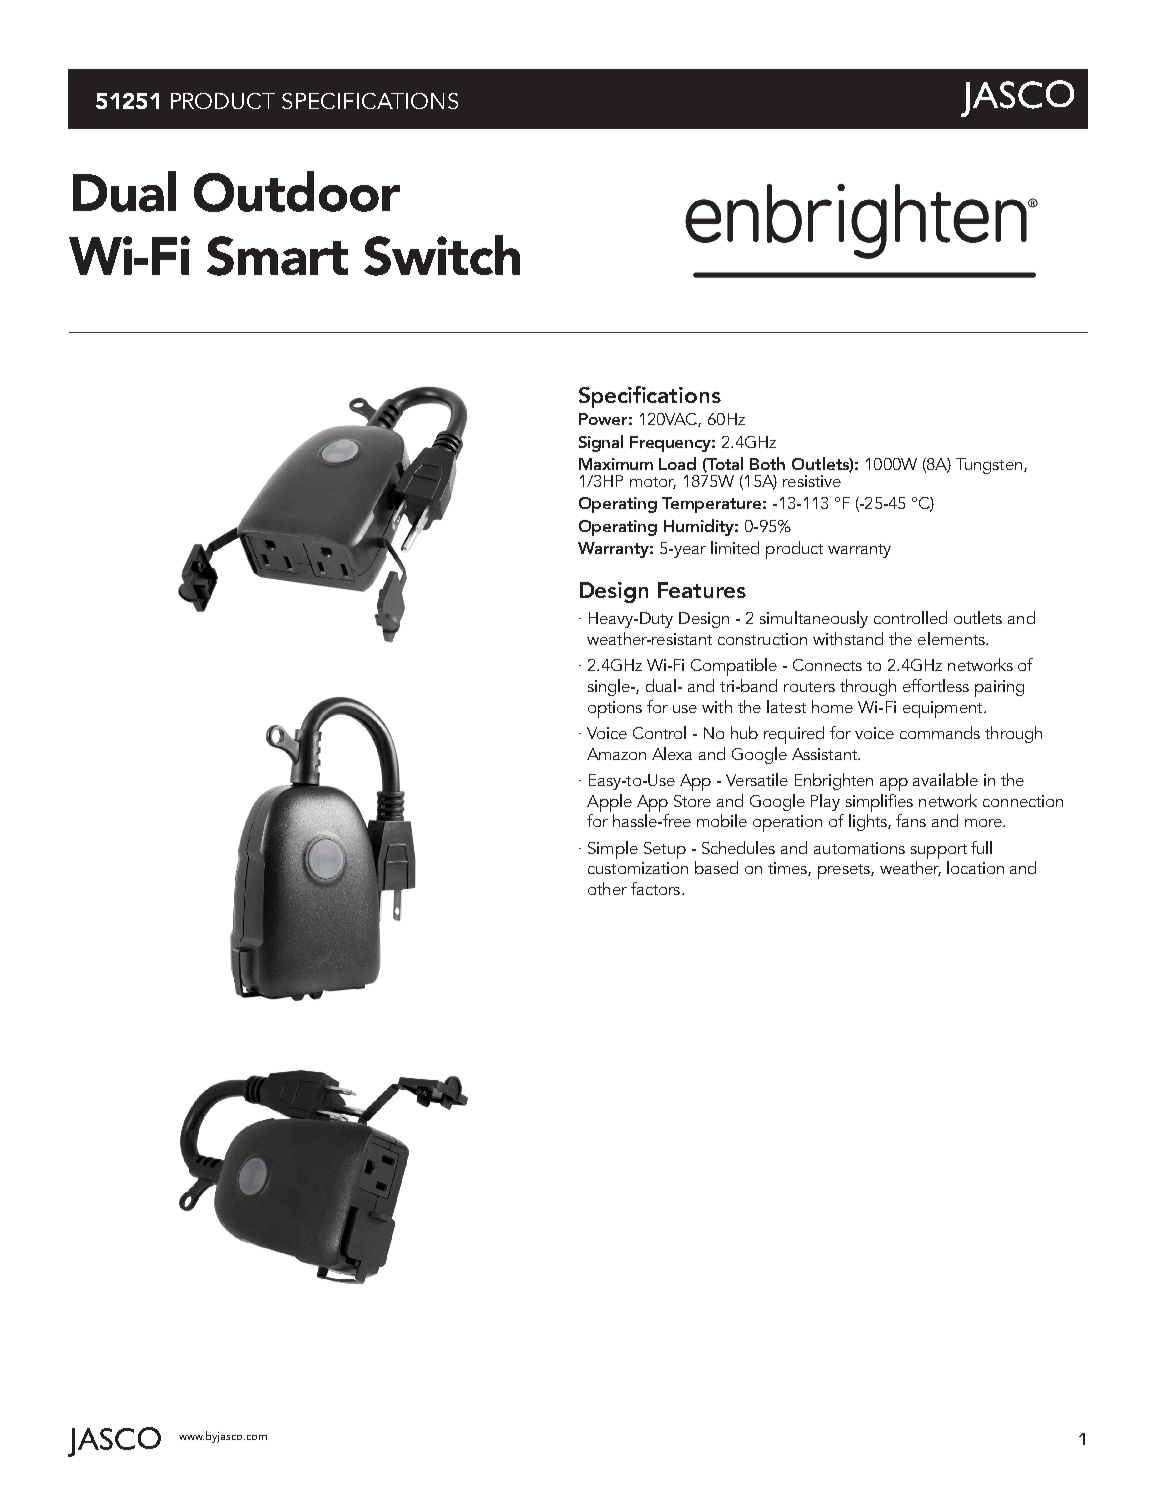 The height and width of the screenshot is (1495, 1156). Describe the element at coordinates (297, 191) in the screenshot. I see `Outdoor` at that location.
